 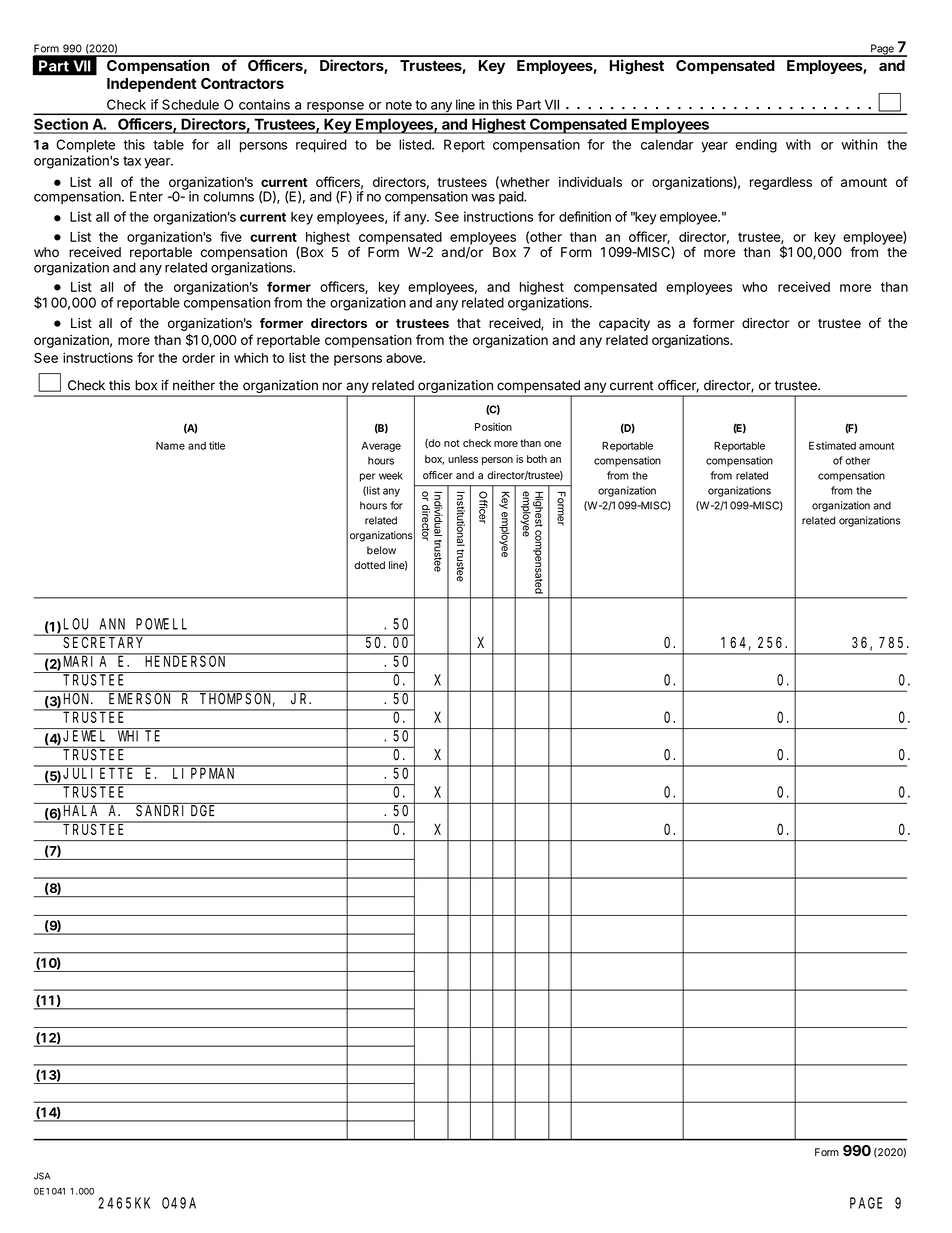 I want to click on Estimated, so click(x=832, y=445).
